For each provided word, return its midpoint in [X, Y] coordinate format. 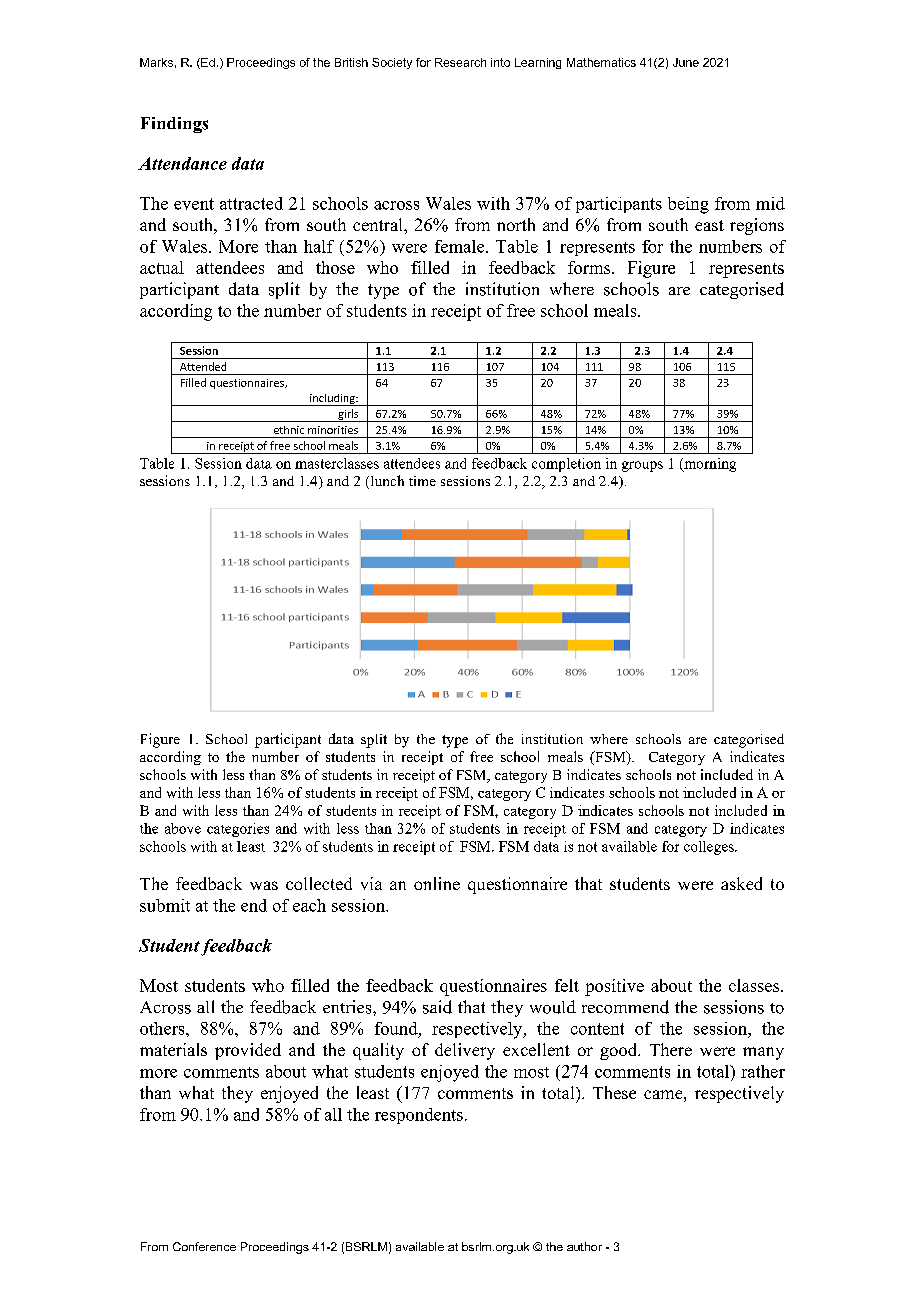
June [686, 62]
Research [460, 62]
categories [238, 830]
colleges [710, 848]
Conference [204, 1246]
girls [348, 415]
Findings [174, 125]
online [437, 883]
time [422, 481]
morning [709, 465]
